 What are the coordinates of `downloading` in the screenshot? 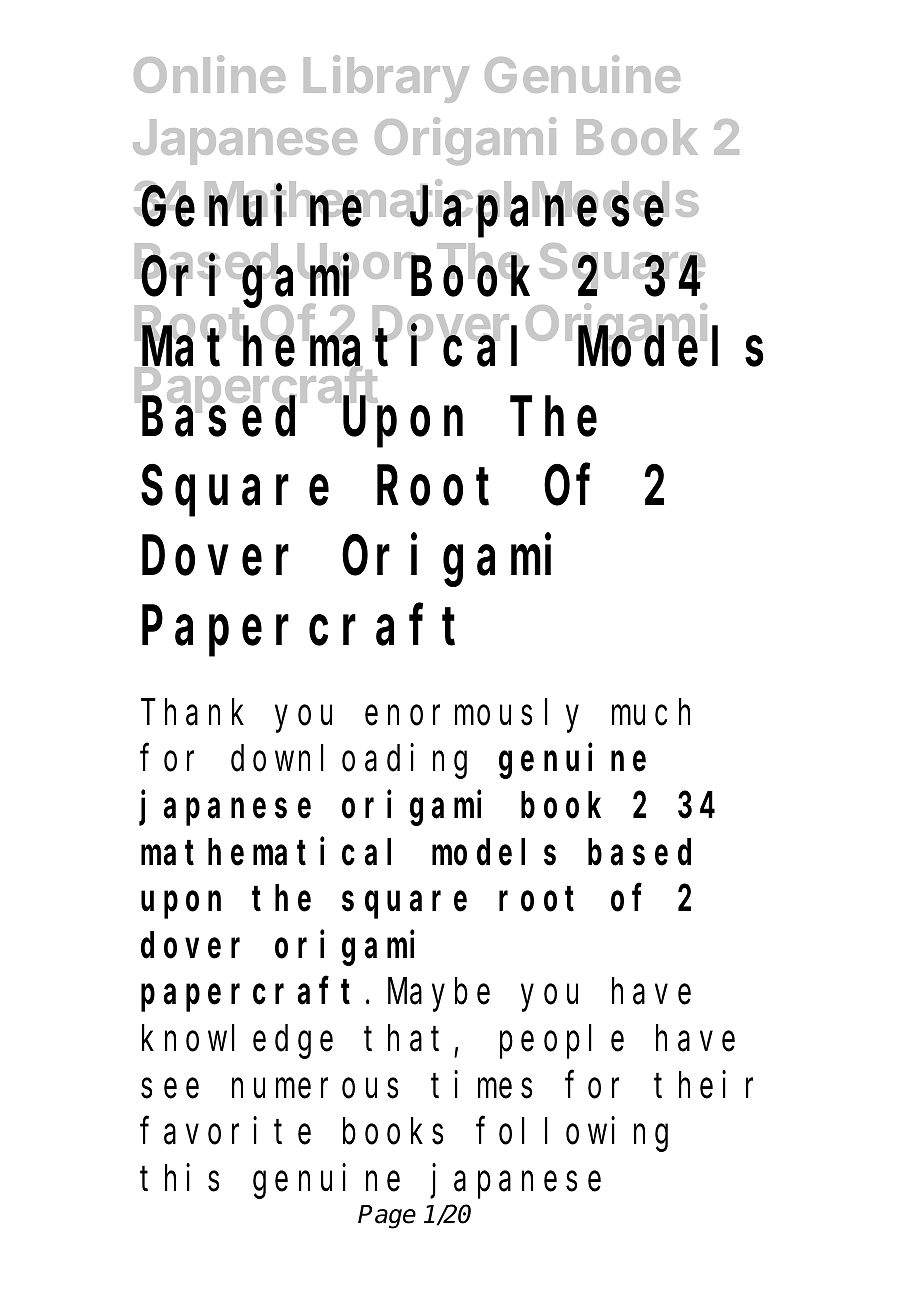 It's located at (349, 762).
